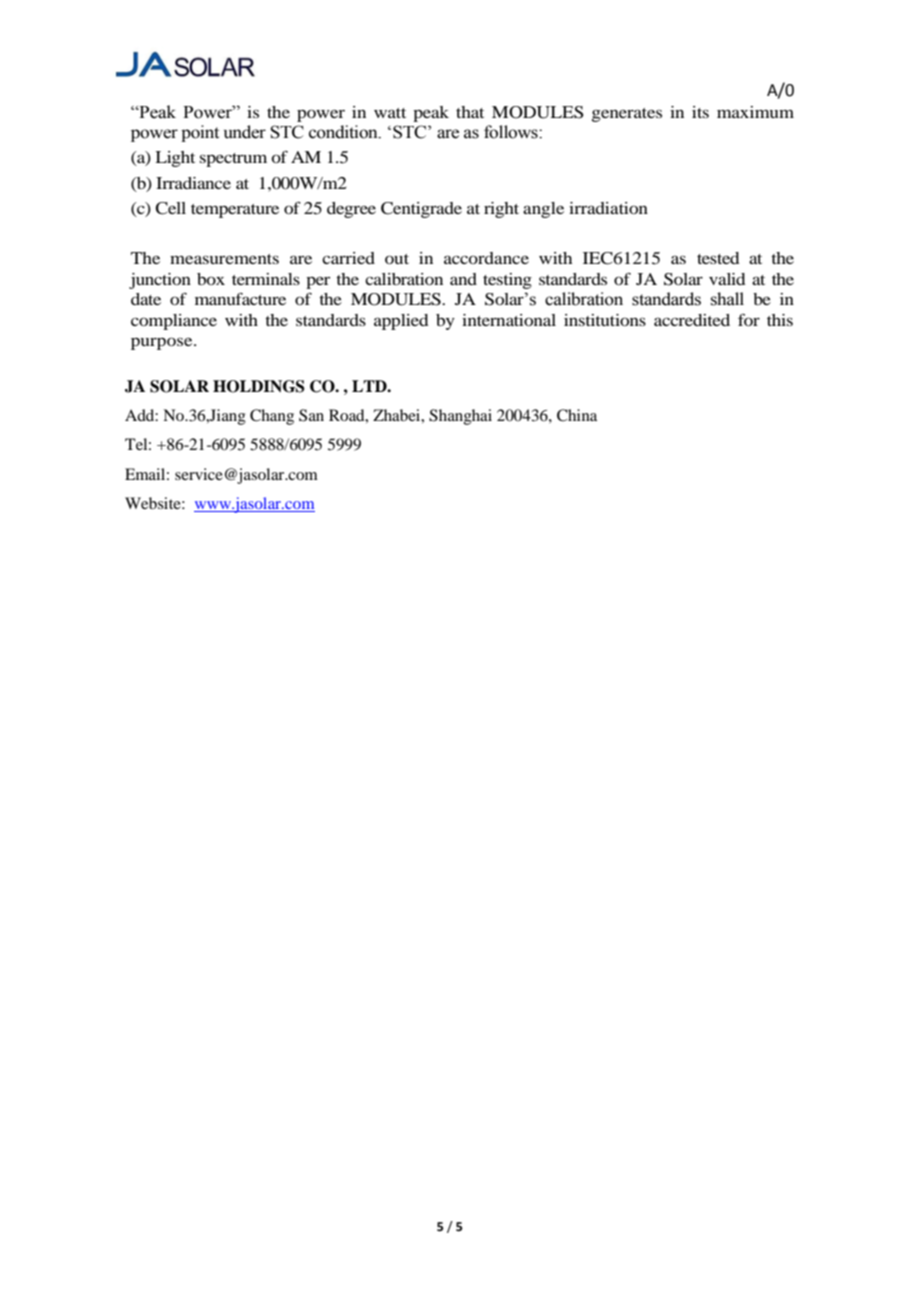  Describe the element at coordinates (235, 211) in the screenshot. I see `temperature` at that location.
